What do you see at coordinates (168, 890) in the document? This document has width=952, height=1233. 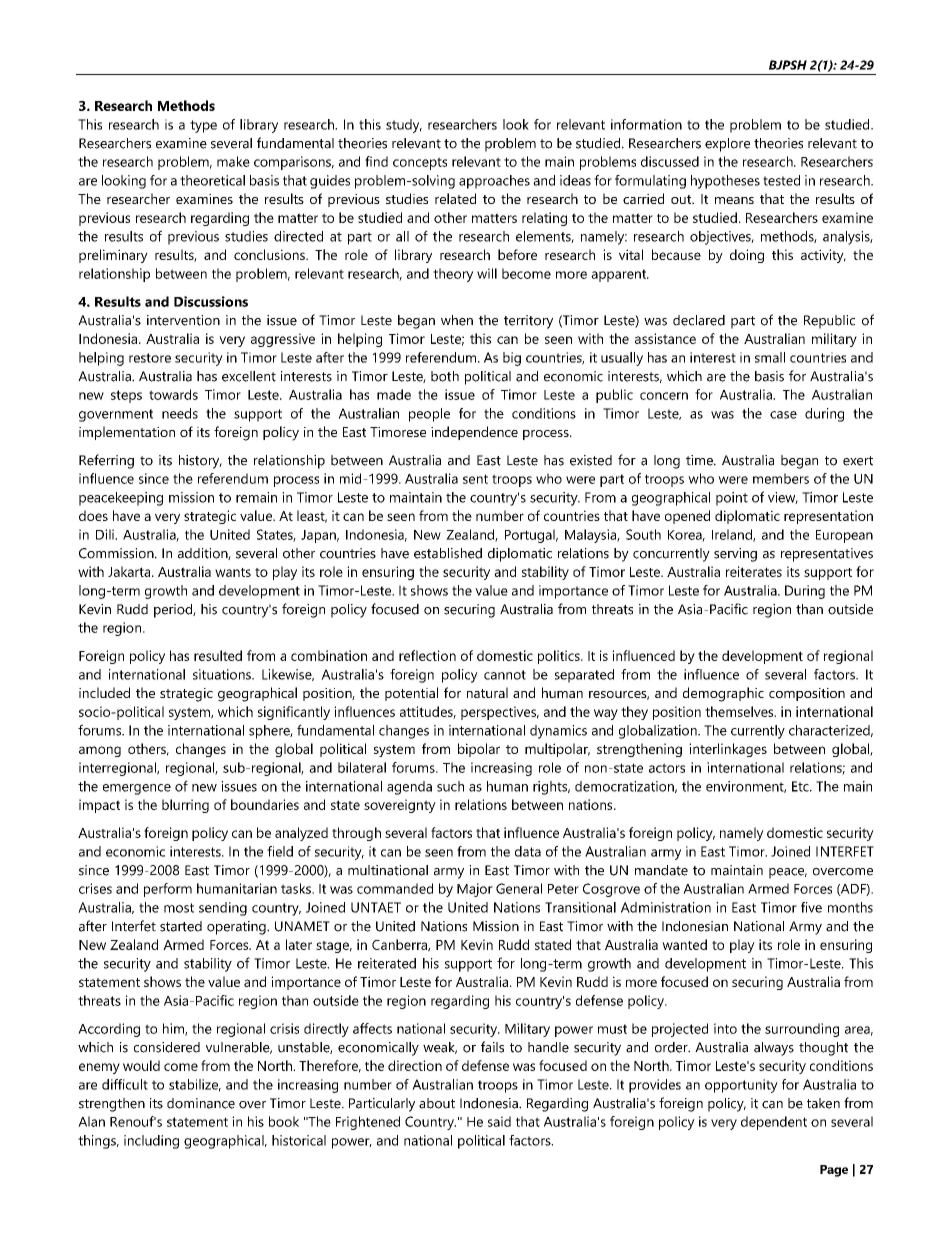 I see `perform` at bounding box center [168, 890].
